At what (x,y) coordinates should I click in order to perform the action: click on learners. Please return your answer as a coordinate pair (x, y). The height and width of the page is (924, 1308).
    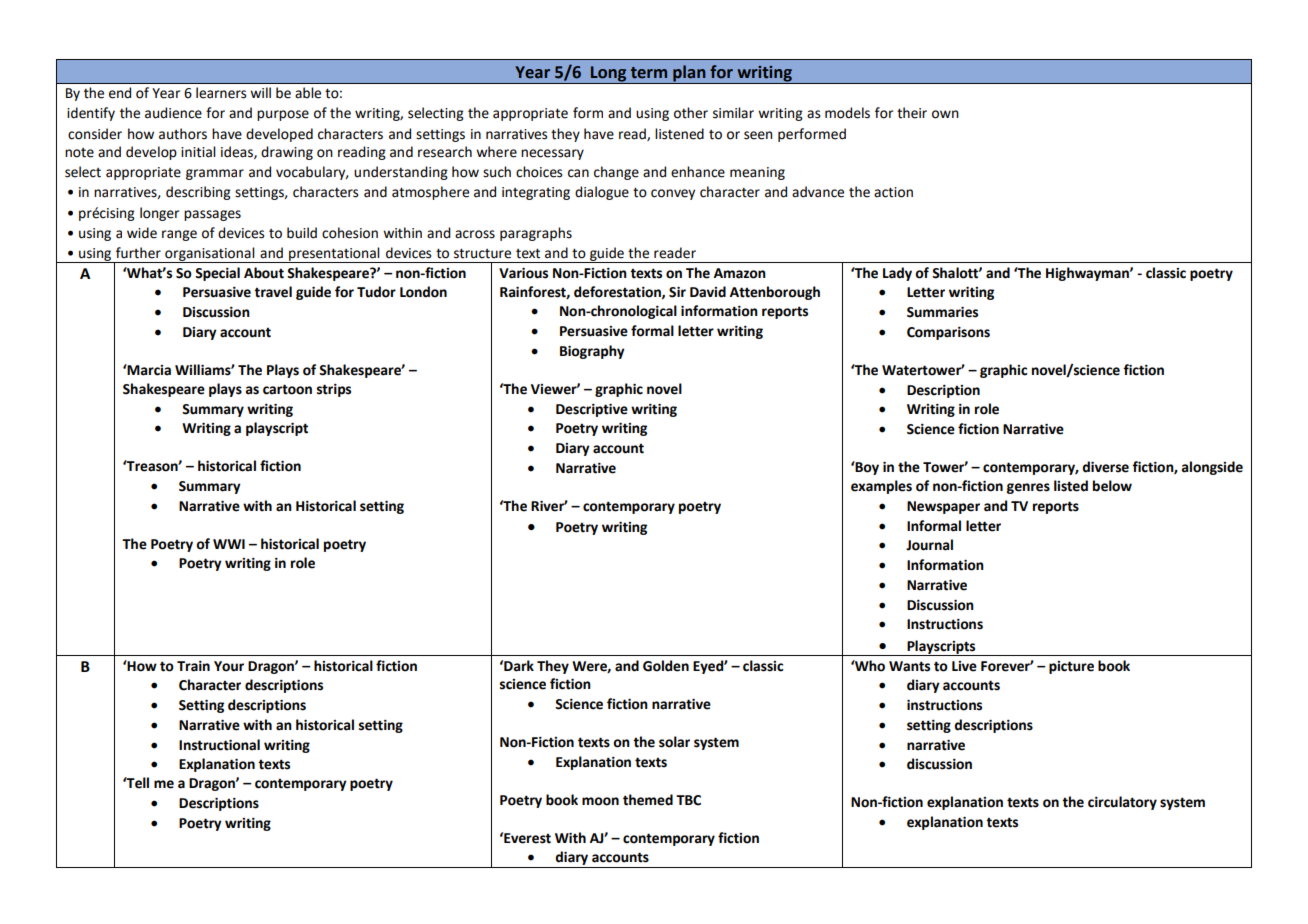
    Looking at the image, I should click on (221, 93).
